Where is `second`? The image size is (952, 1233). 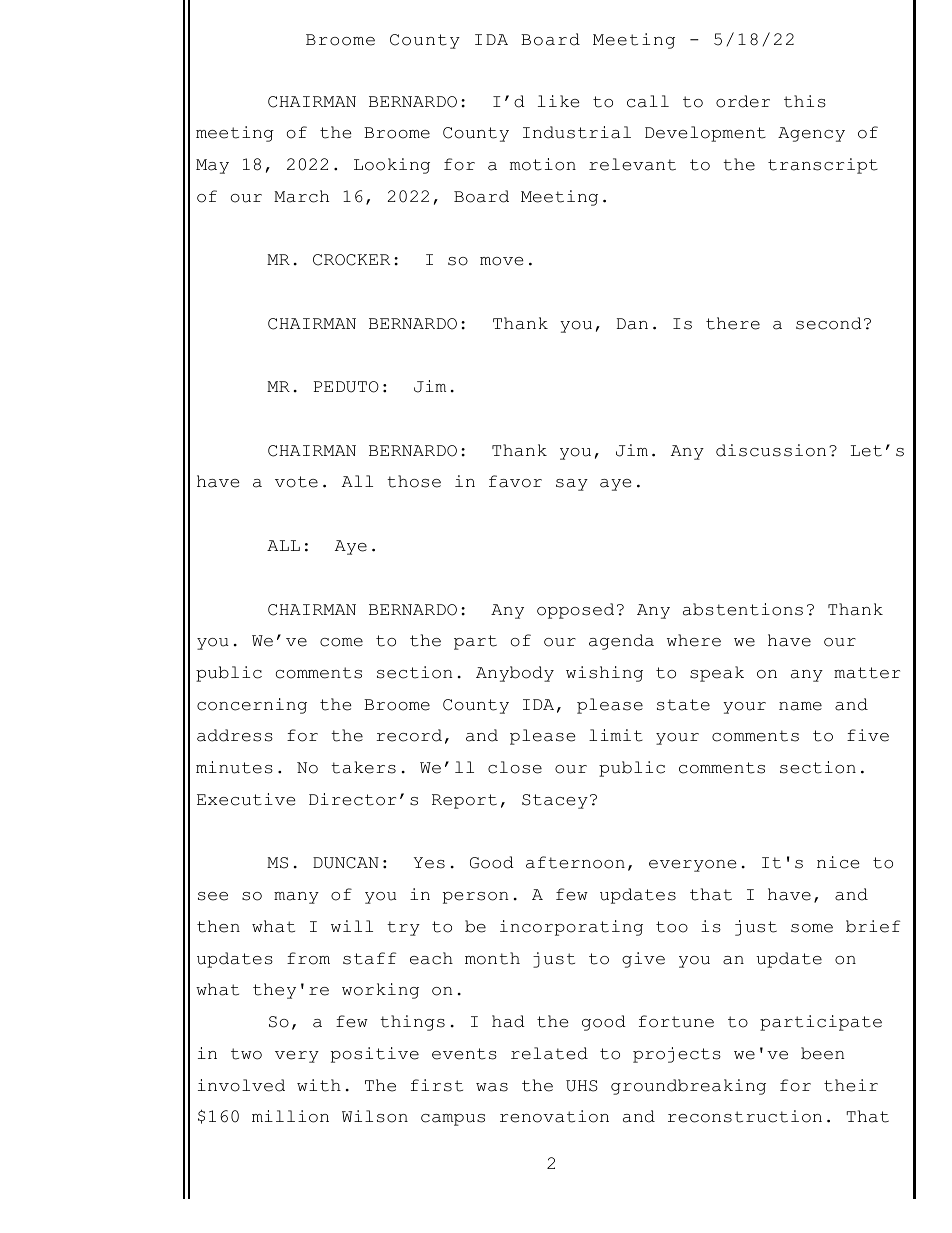
second is located at coordinates (829, 323).
